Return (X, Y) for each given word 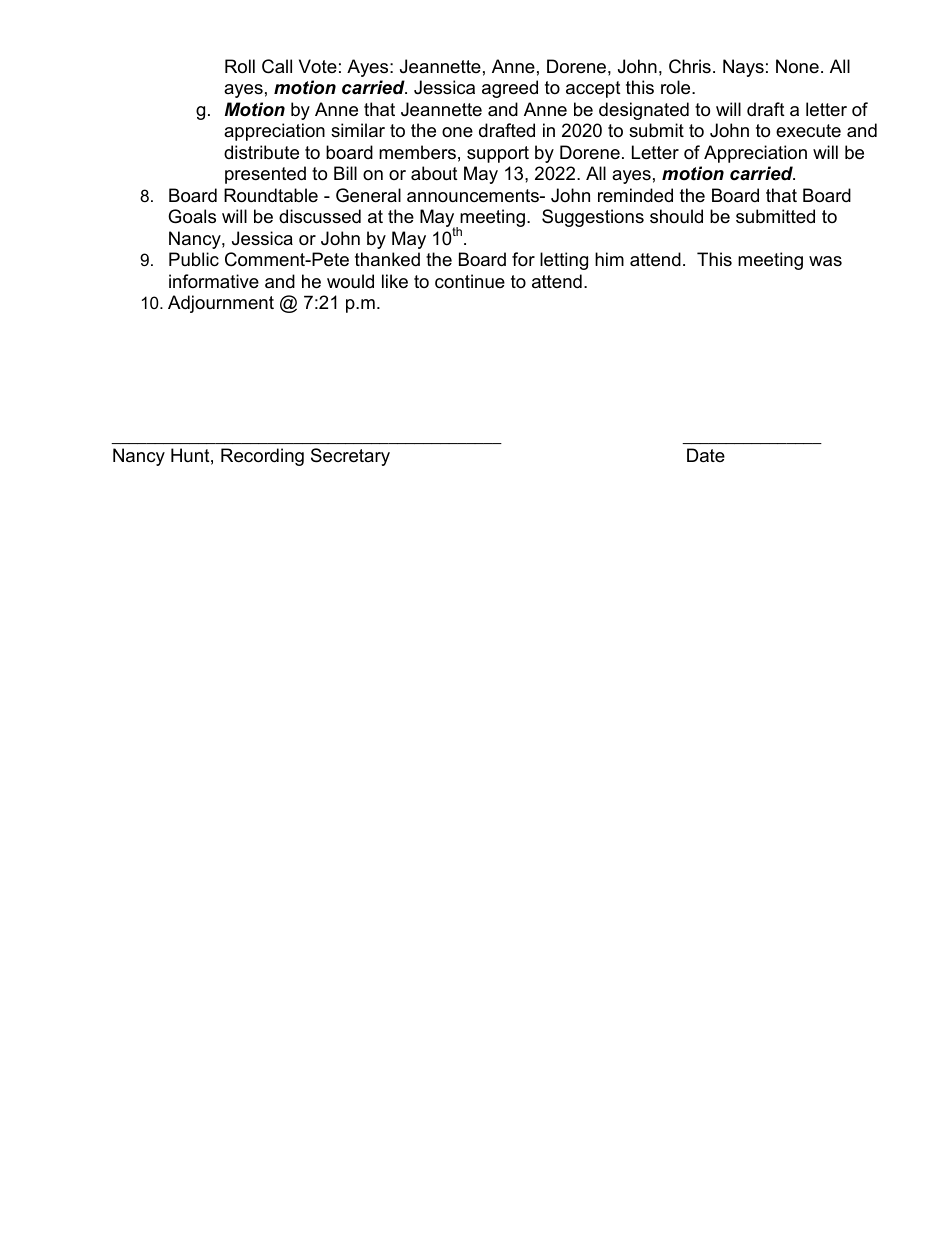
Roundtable (271, 195)
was (825, 261)
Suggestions (593, 218)
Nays (743, 68)
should (676, 216)
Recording (262, 457)
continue (470, 281)
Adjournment (221, 304)
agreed (510, 89)
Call (277, 66)
